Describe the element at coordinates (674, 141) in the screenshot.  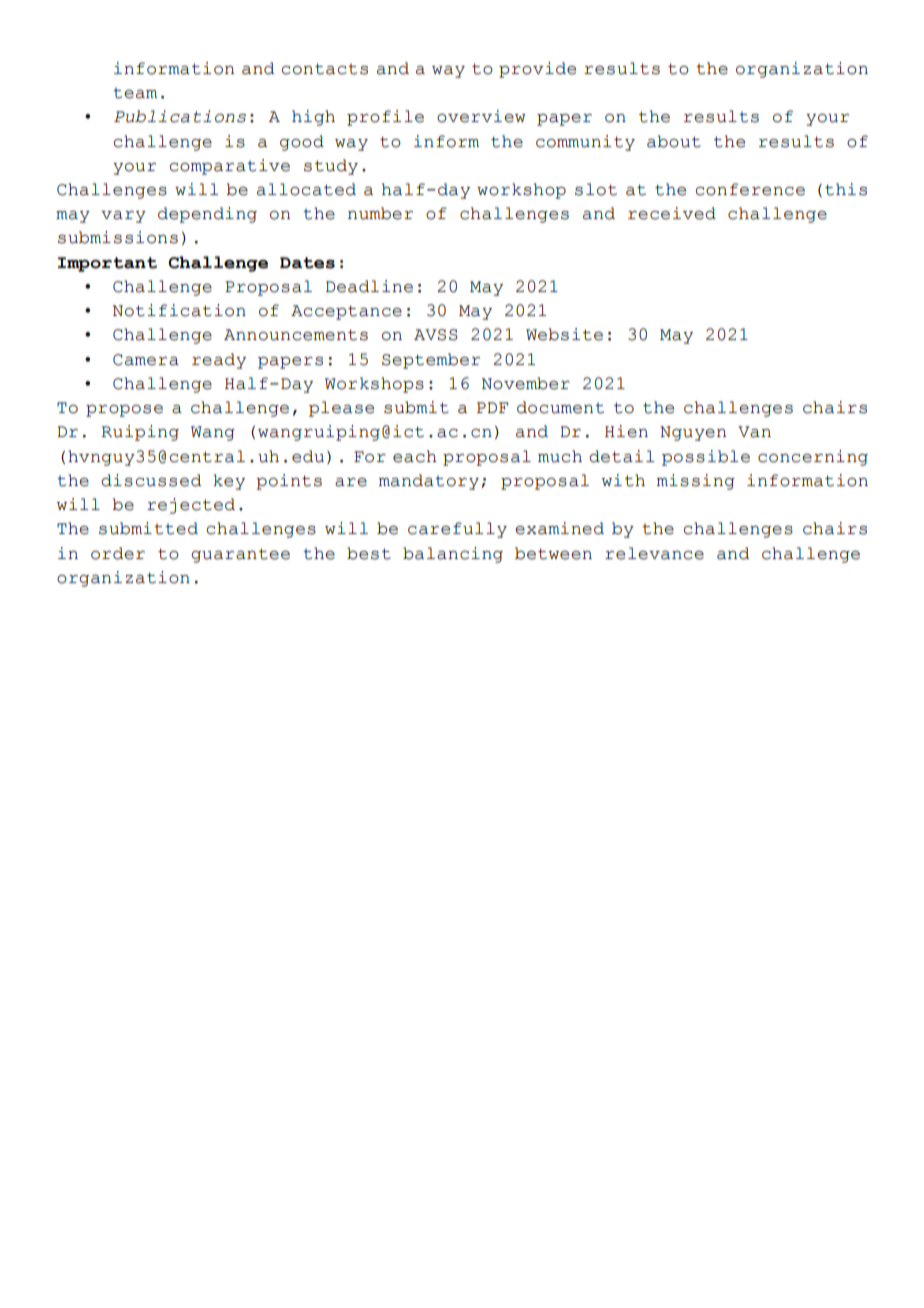
I see `about` at that location.
